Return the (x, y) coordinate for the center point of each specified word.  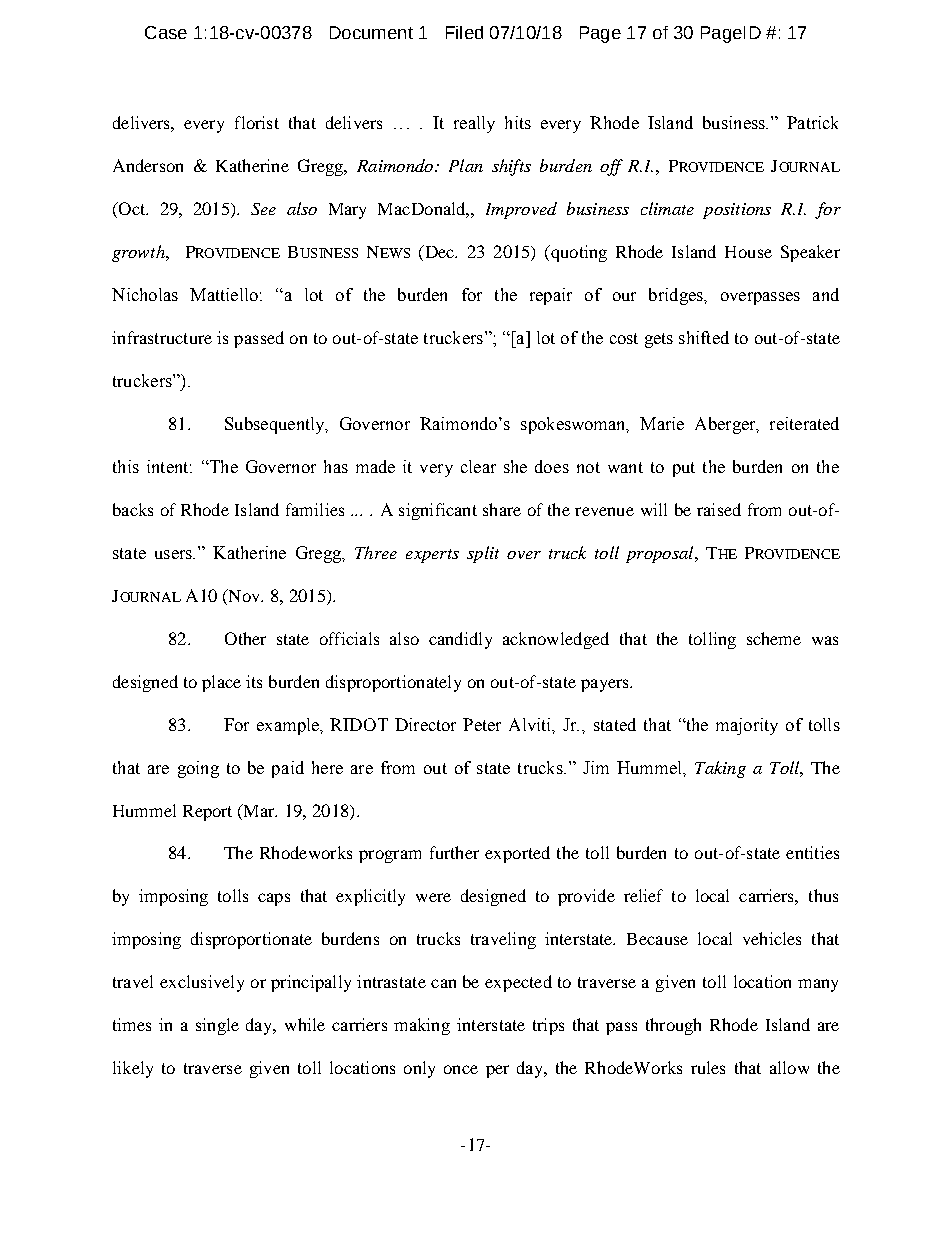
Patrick (812, 122)
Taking (720, 769)
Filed (464, 32)
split (483, 554)
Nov (244, 595)
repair (551, 296)
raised (719, 509)
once (461, 1069)
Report (207, 813)
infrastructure (162, 337)
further (454, 852)
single (217, 1026)
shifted (704, 337)
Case (166, 32)
